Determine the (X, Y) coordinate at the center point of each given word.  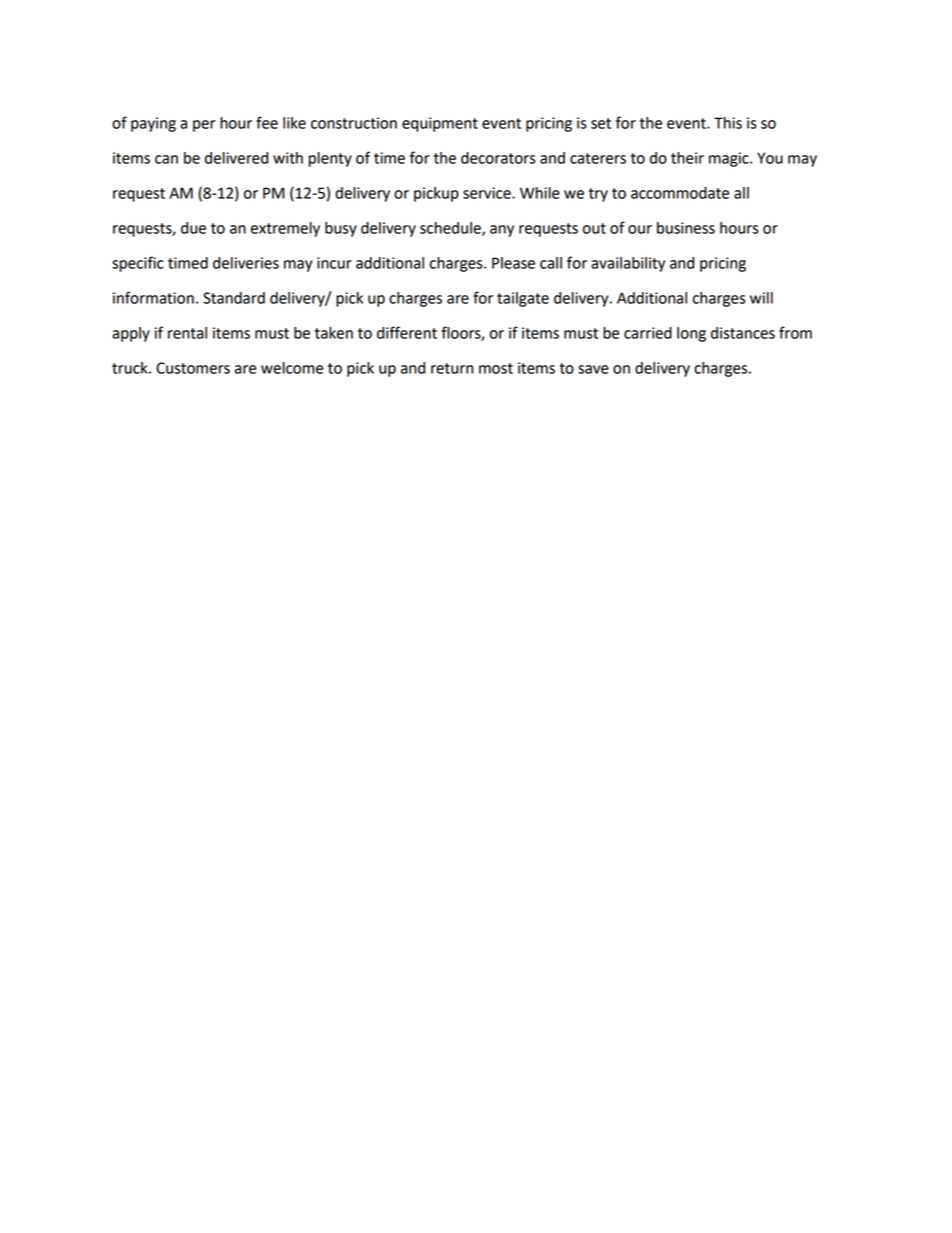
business (686, 228)
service (488, 193)
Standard (234, 298)
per (204, 126)
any (502, 231)
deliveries (246, 263)
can (166, 159)
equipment (440, 124)
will (761, 298)
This (728, 123)
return (452, 368)
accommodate (680, 193)
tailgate (523, 299)
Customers (193, 368)
